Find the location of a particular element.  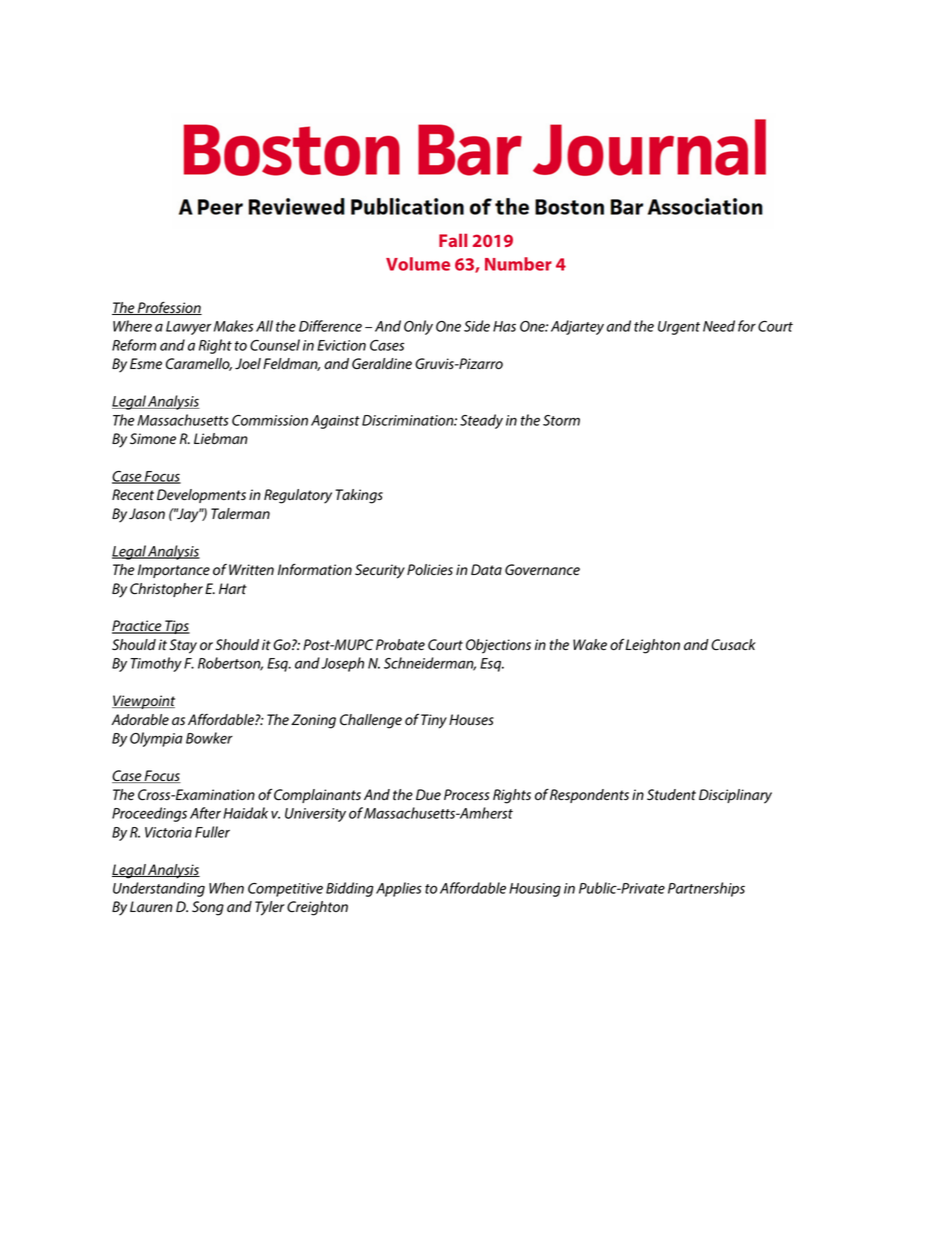

Applies is located at coordinates (399, 889).
